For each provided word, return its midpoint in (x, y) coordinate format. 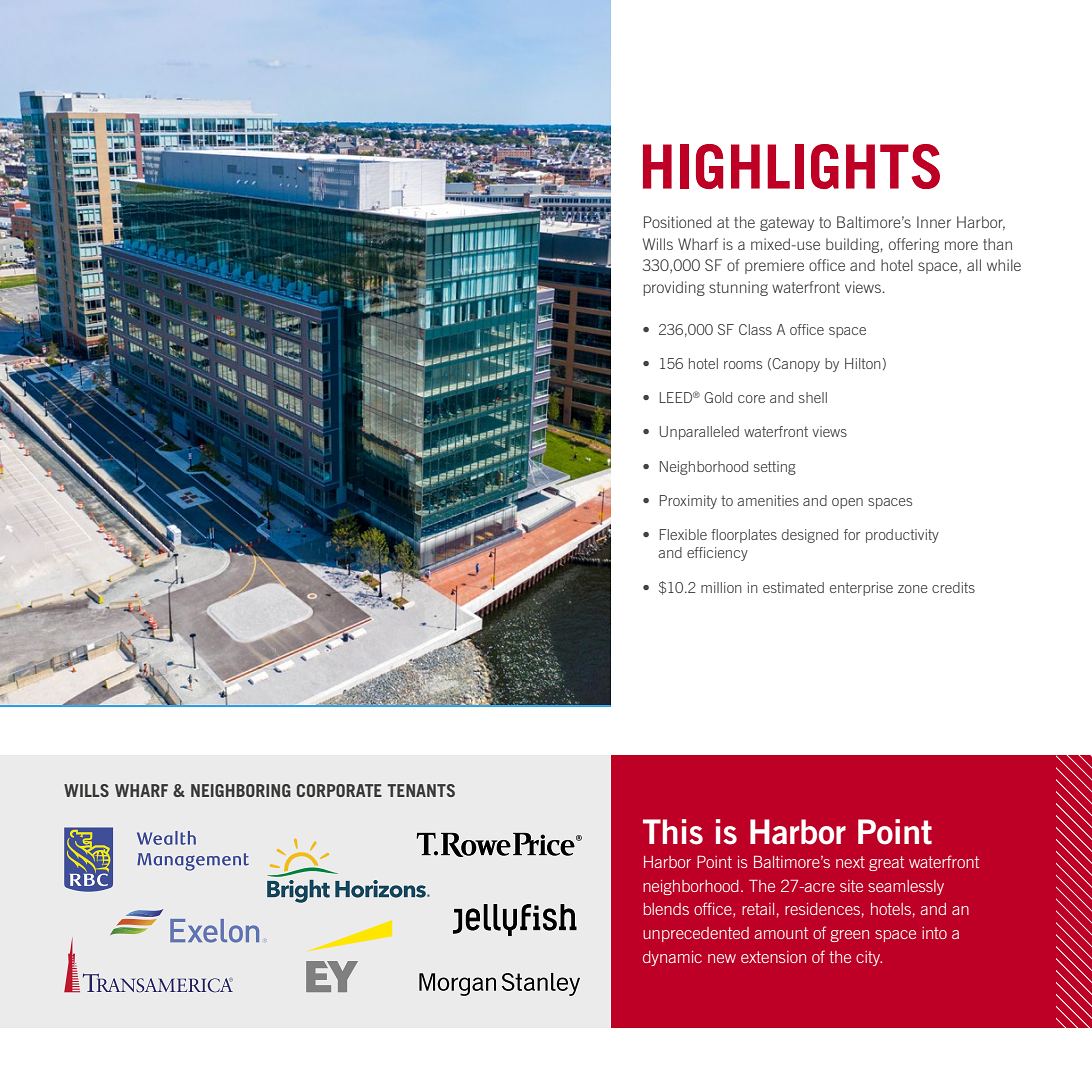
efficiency (717, 554)
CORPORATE (339, 790)
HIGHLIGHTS (791, 166)
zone (913, 589)
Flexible (683, 534)
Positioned (677, 222)
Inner (934, 222)
